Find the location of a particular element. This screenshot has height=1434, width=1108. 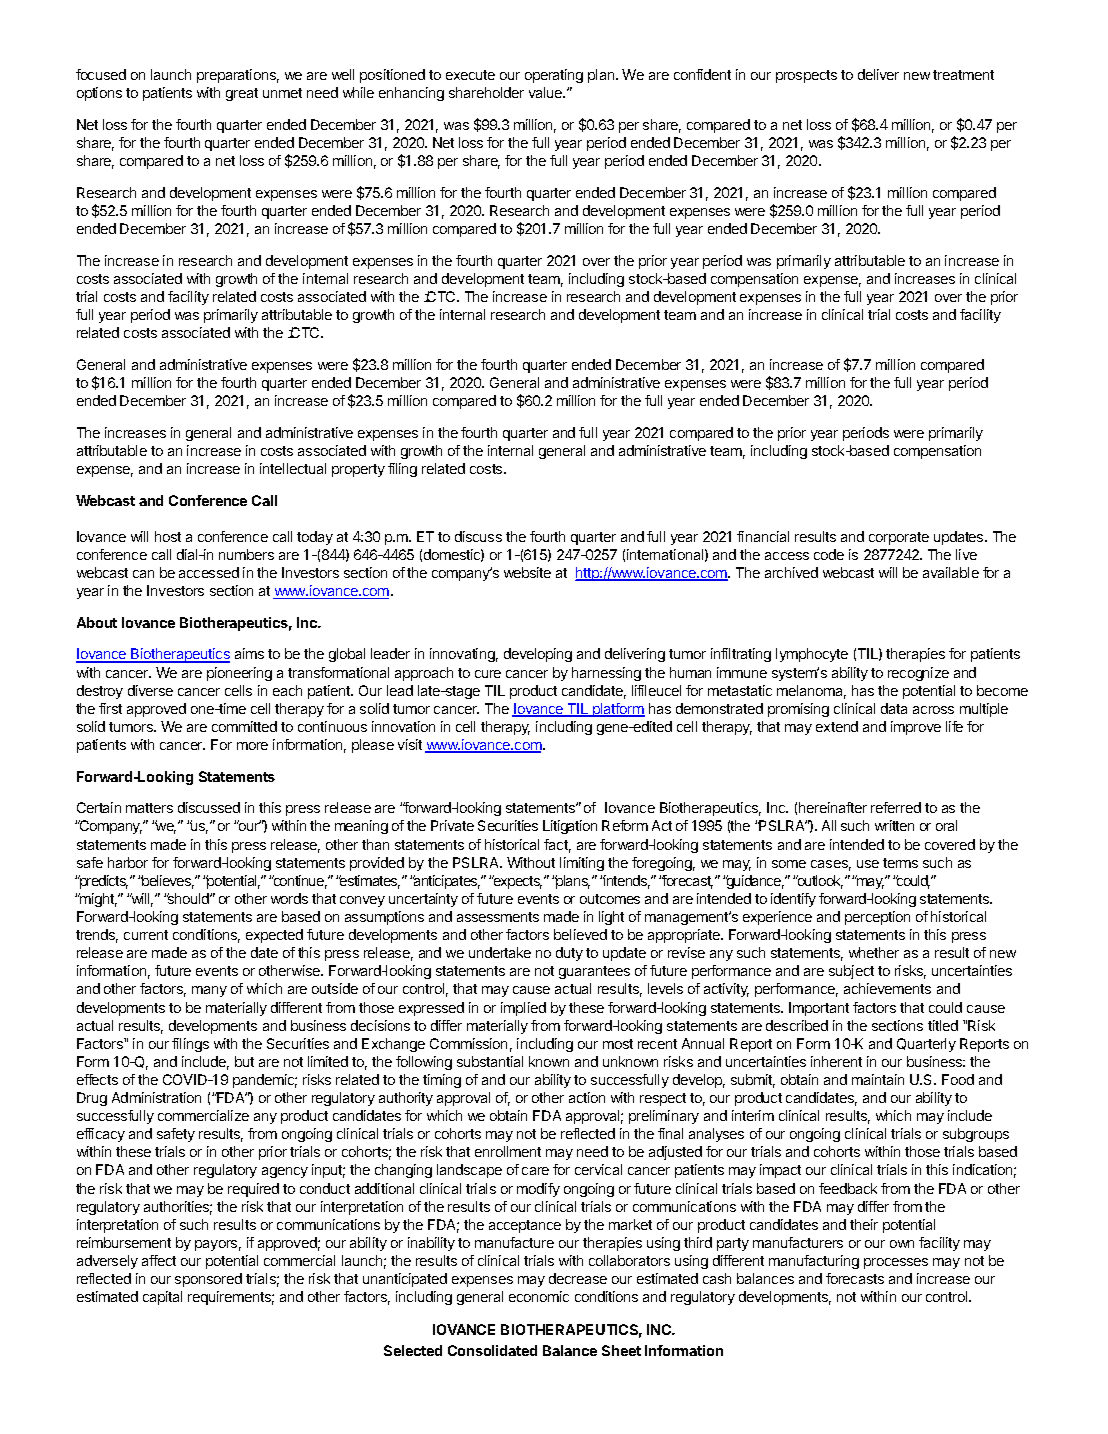

great is located at coordinates (242, 94).
